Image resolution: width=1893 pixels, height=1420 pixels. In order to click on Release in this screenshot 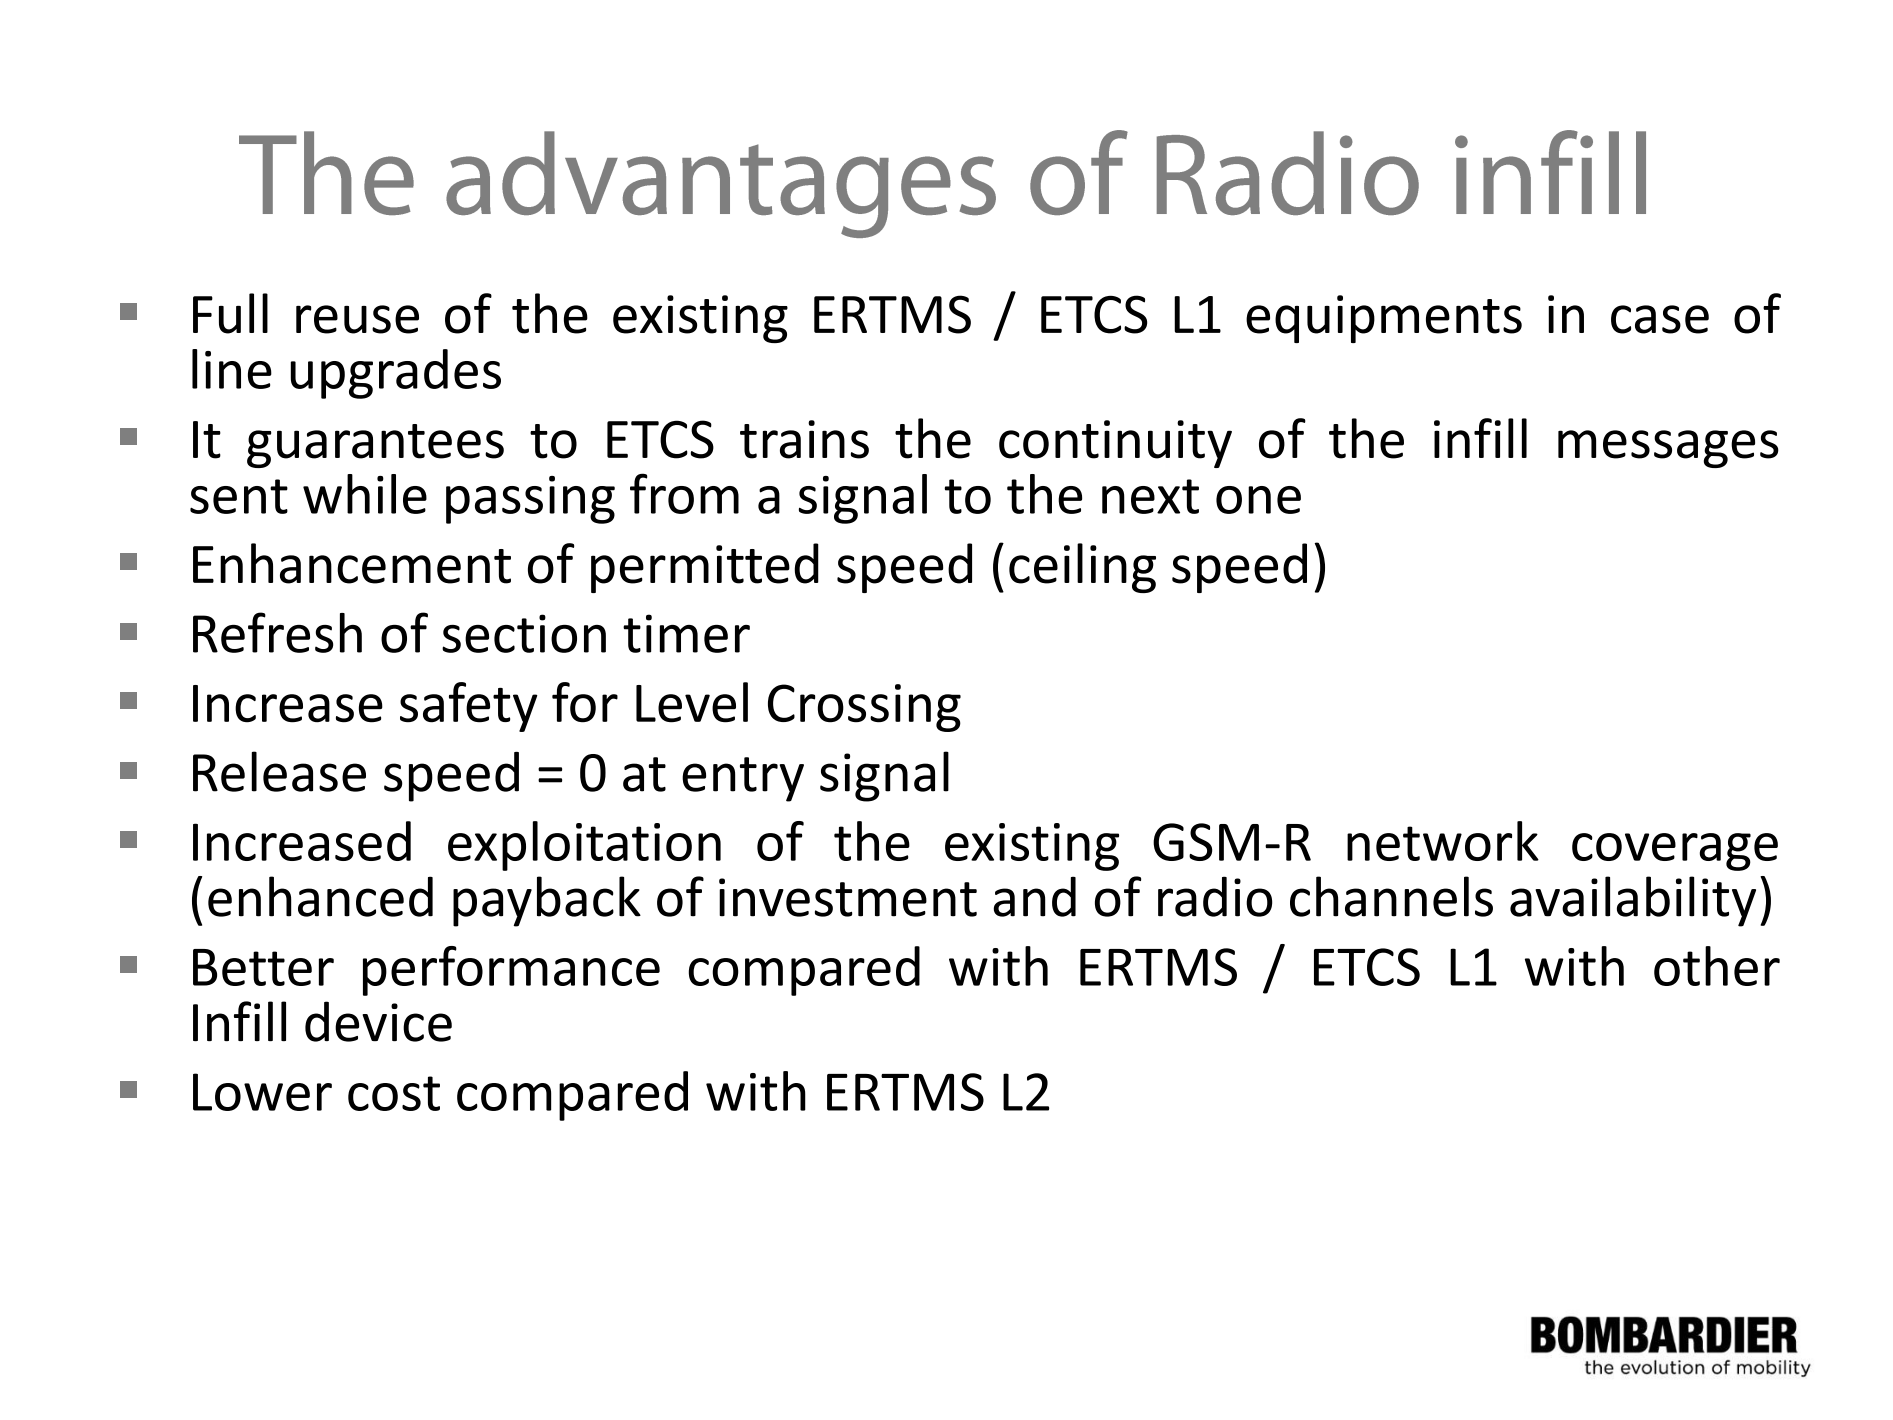, I will do `click(279, 771)`.
